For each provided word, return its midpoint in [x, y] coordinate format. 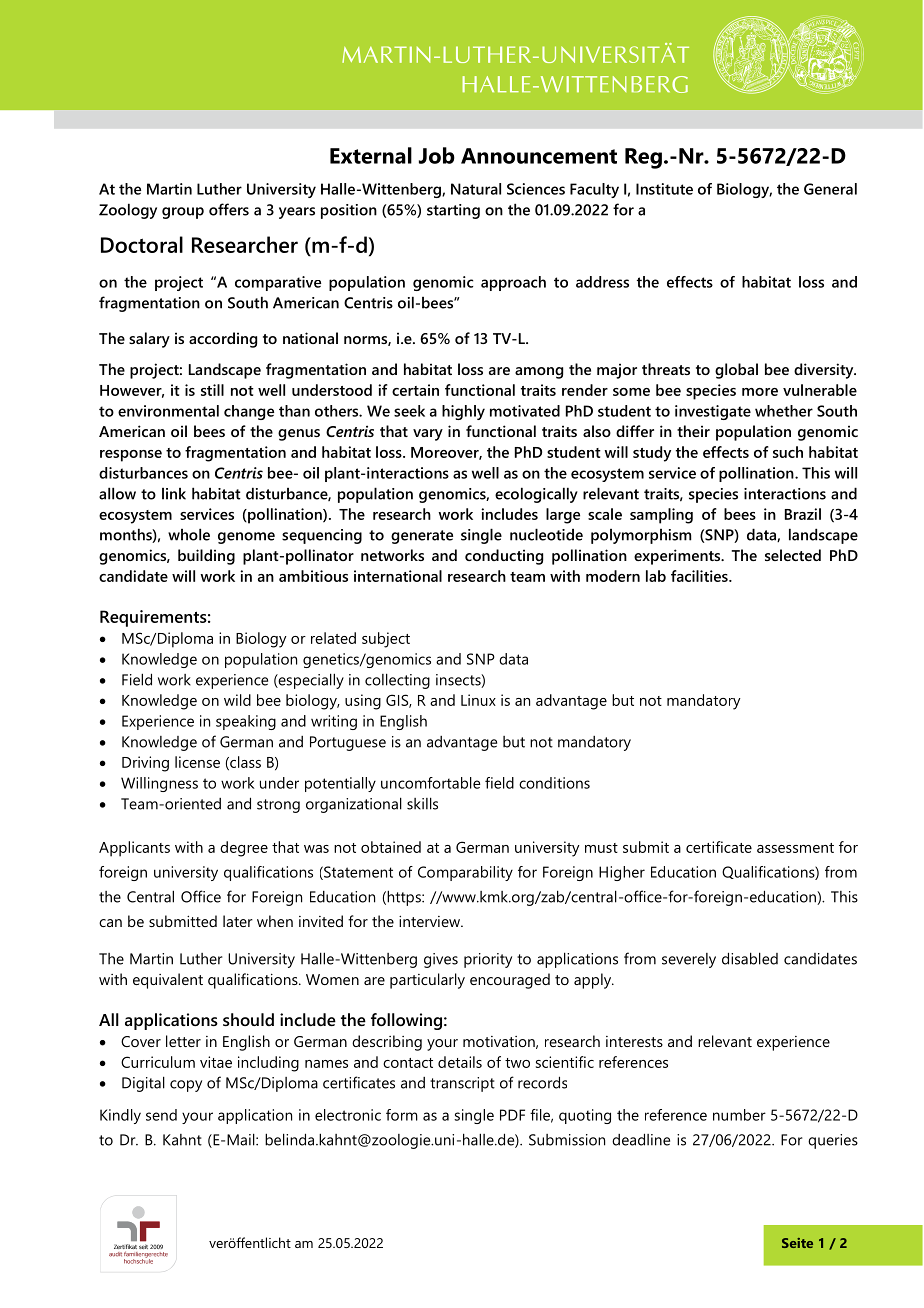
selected [793, 555]
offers [229, 209]
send [161, 1115]
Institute [664, 189]
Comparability [465, 873]
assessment [795, 848]
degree [244, 849]
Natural [476, 189]
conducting [504, 557]
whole [189, 534]
